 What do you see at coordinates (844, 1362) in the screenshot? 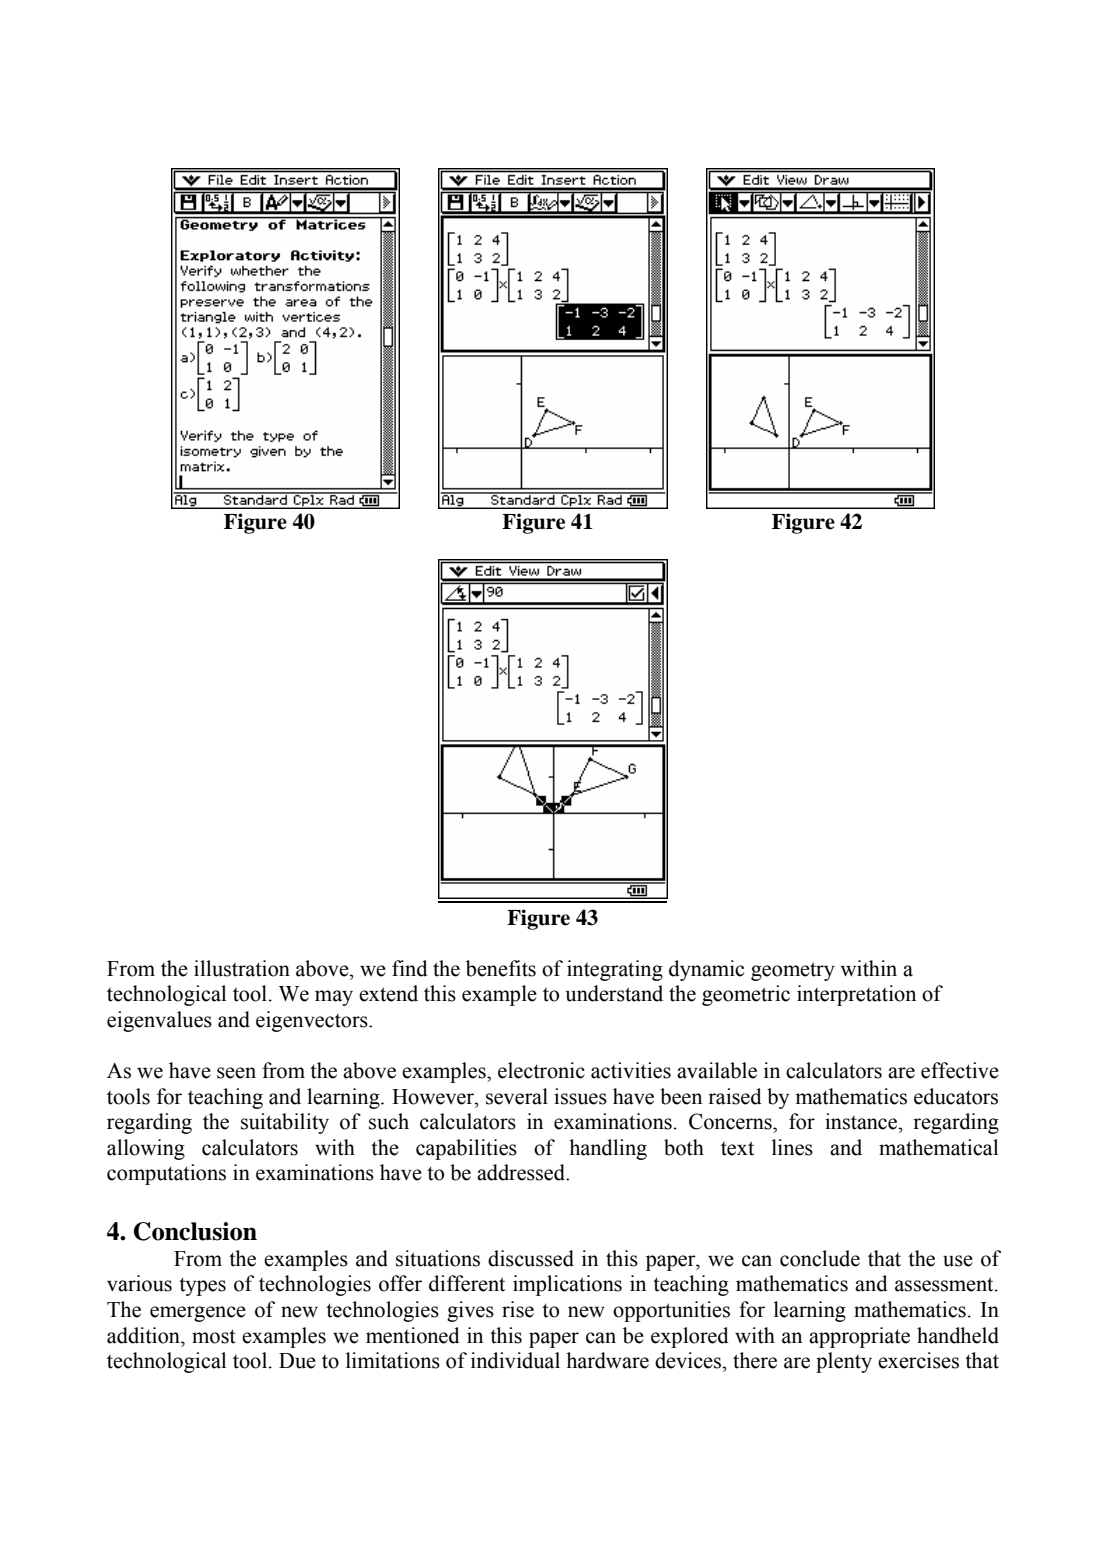
I see `plenty` at bounding box center [844, 1362].
